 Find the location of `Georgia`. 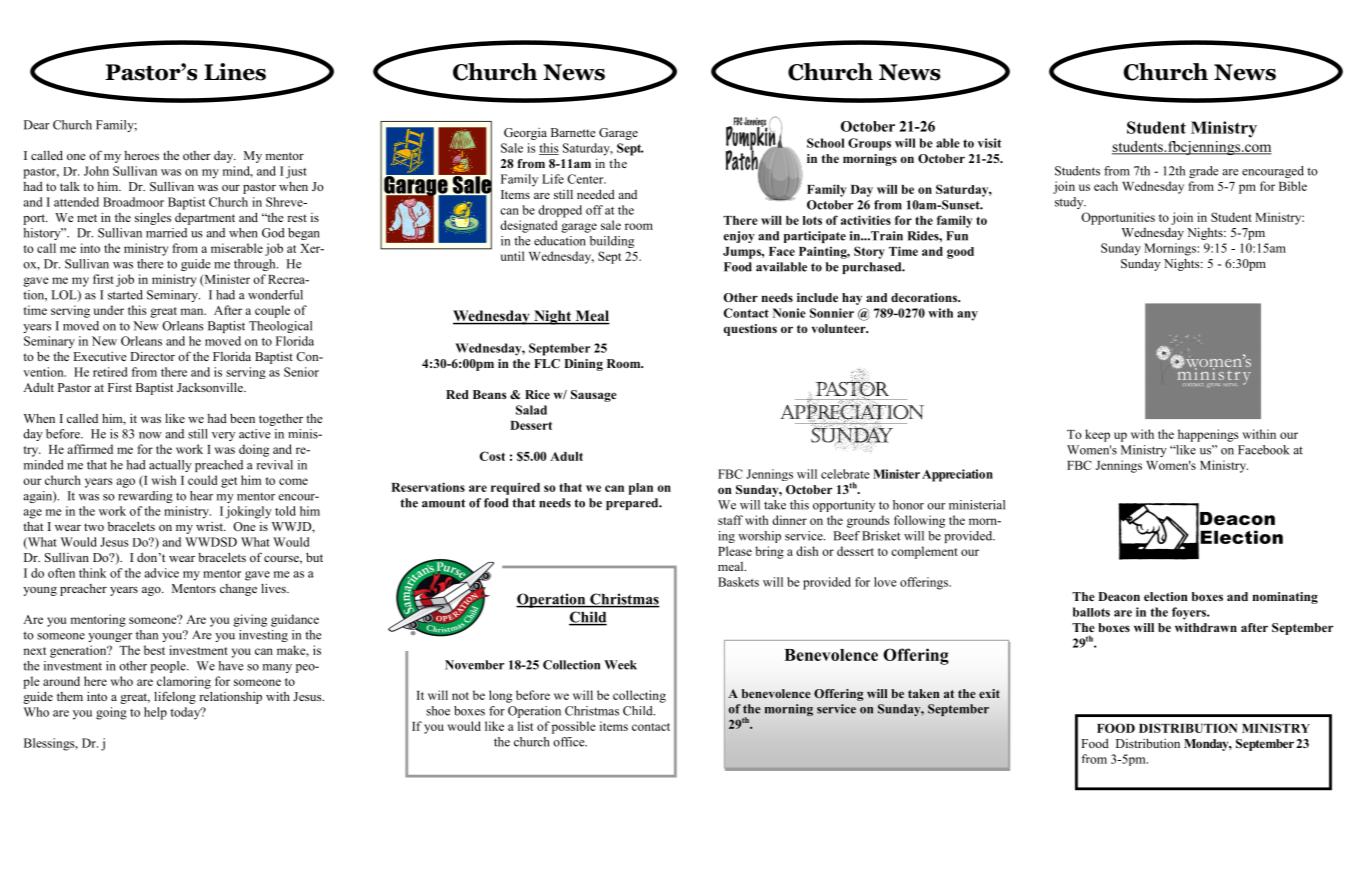

Georgia is located at coordinates (525, 134).
